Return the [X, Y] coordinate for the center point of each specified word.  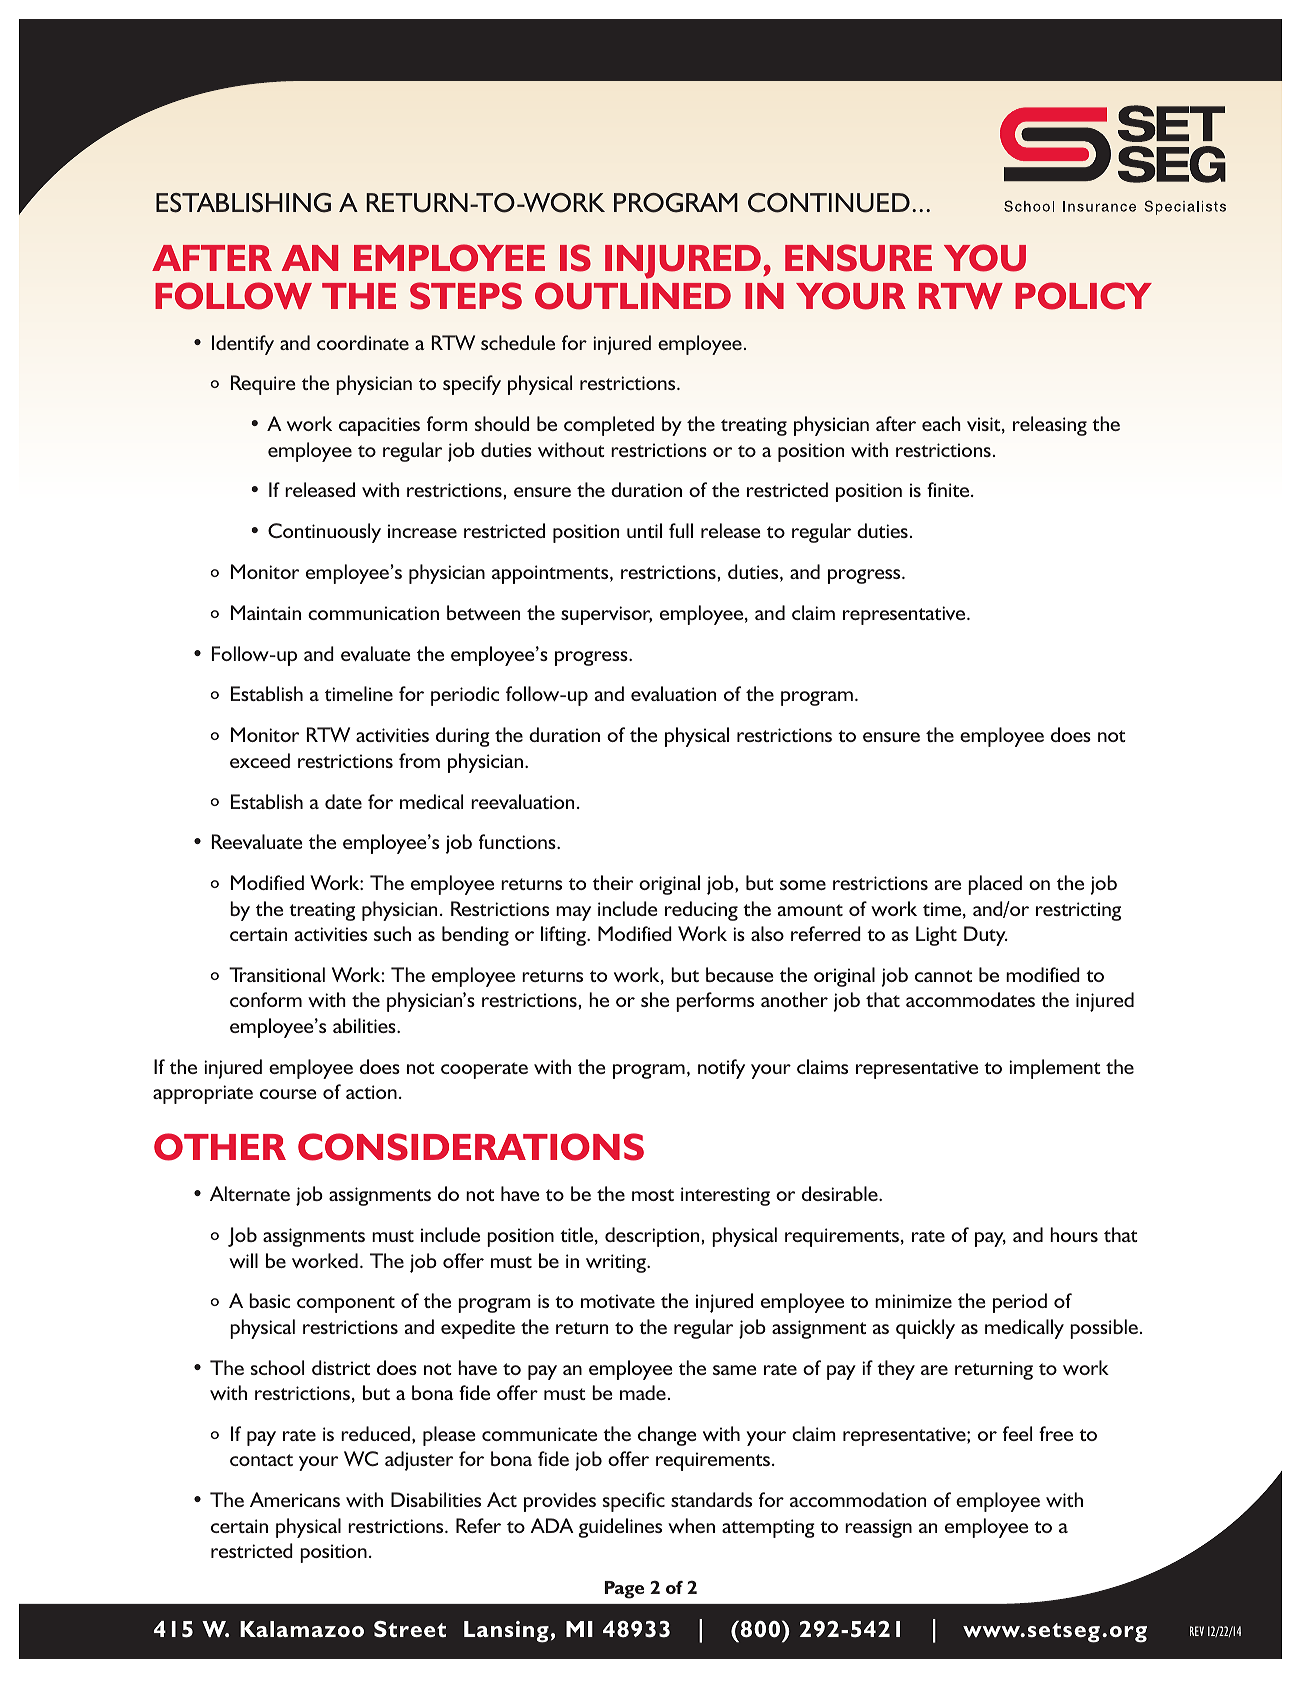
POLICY [1083, 296]
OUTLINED [633, 296]
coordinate [363, 342]
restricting [1078, 911]
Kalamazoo [302, 1629]
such [392, 933]
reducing [701, 911]
